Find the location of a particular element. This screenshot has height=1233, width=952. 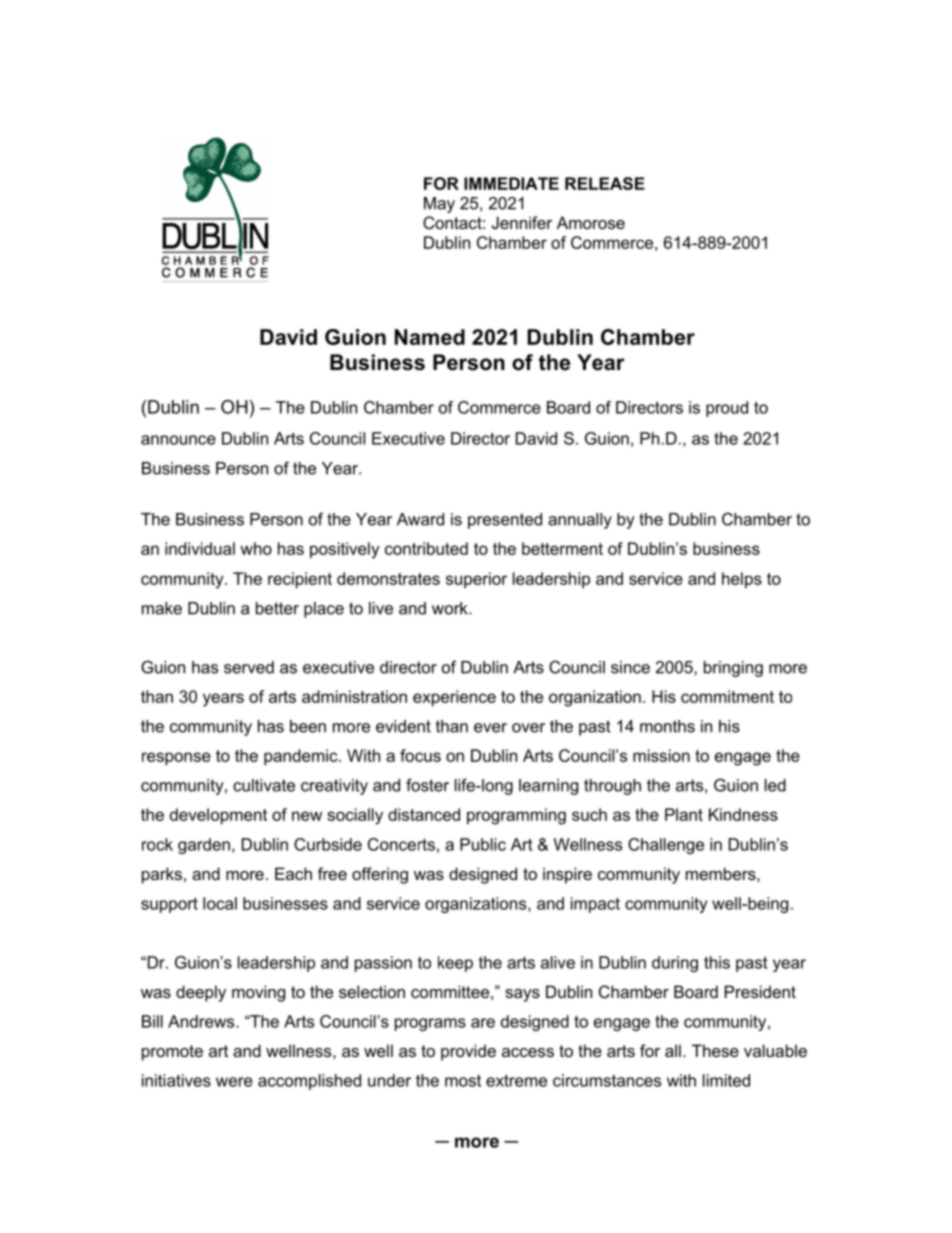

were is located at coordinates (234, 1082).
